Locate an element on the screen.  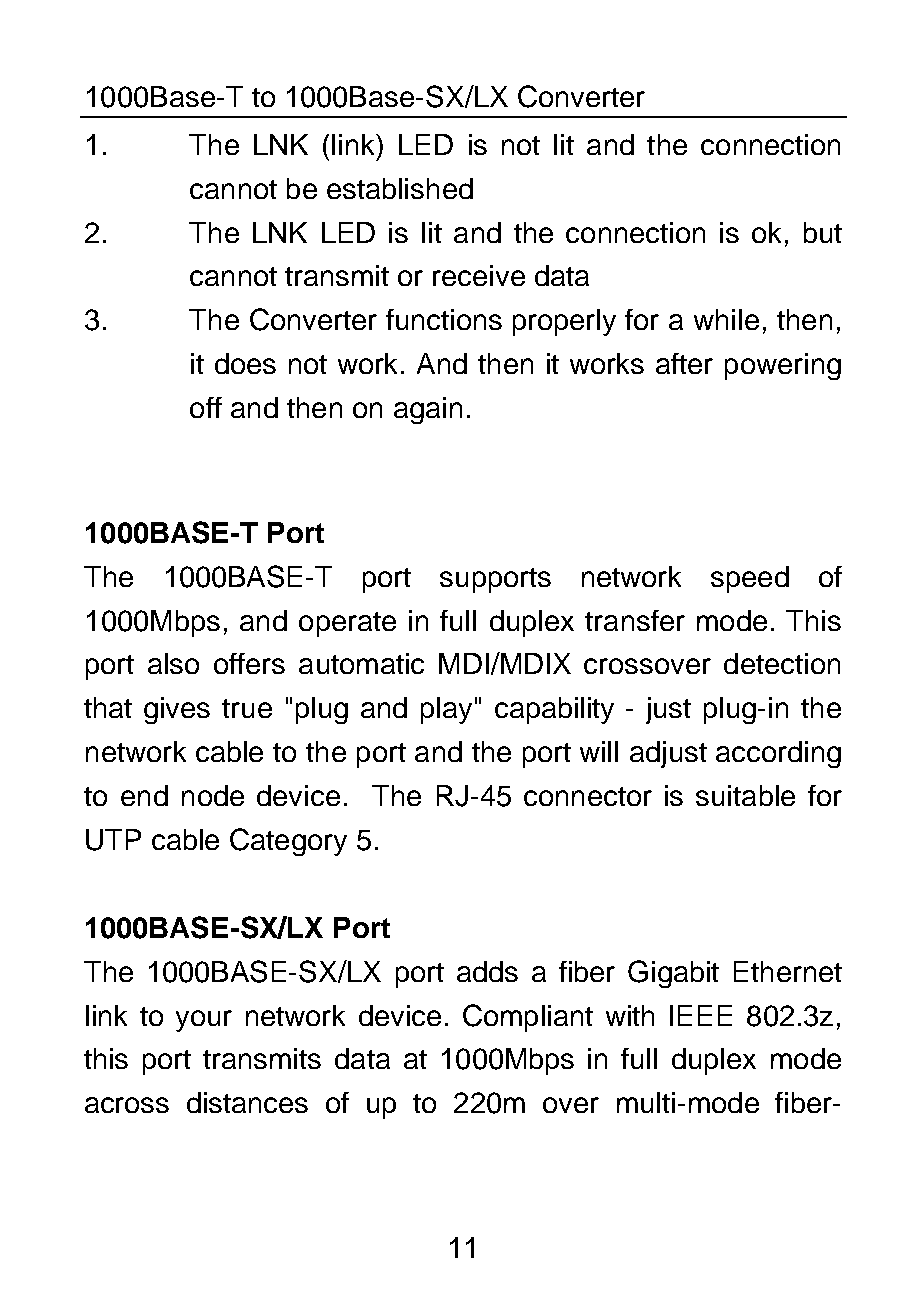
gives is located at coordinates (177, 710).
